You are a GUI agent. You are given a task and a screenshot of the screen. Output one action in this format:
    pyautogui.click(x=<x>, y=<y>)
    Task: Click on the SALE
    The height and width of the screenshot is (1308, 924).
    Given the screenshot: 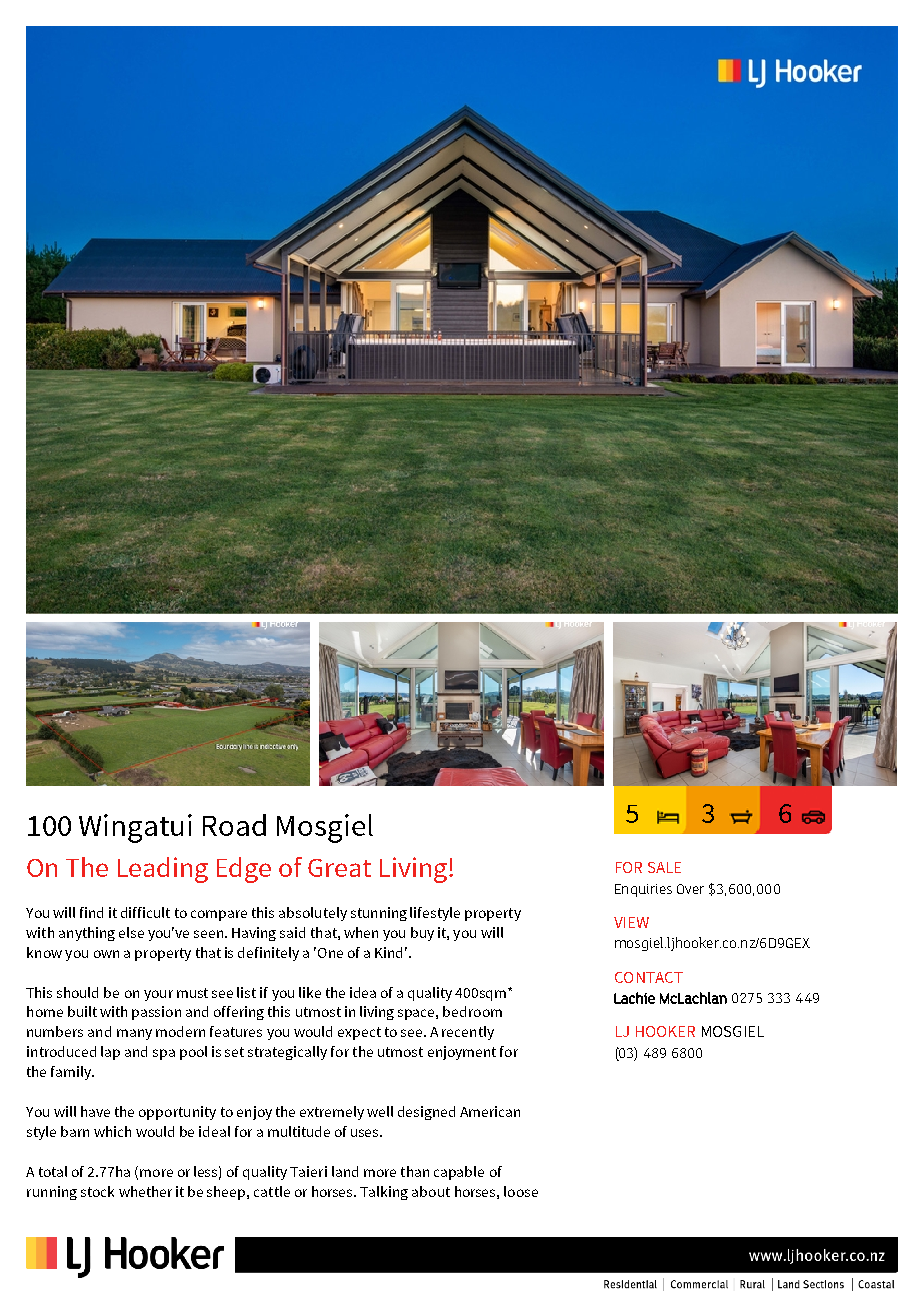 What is the action you would take?
    pyautogui.click(x=664, y=867)
